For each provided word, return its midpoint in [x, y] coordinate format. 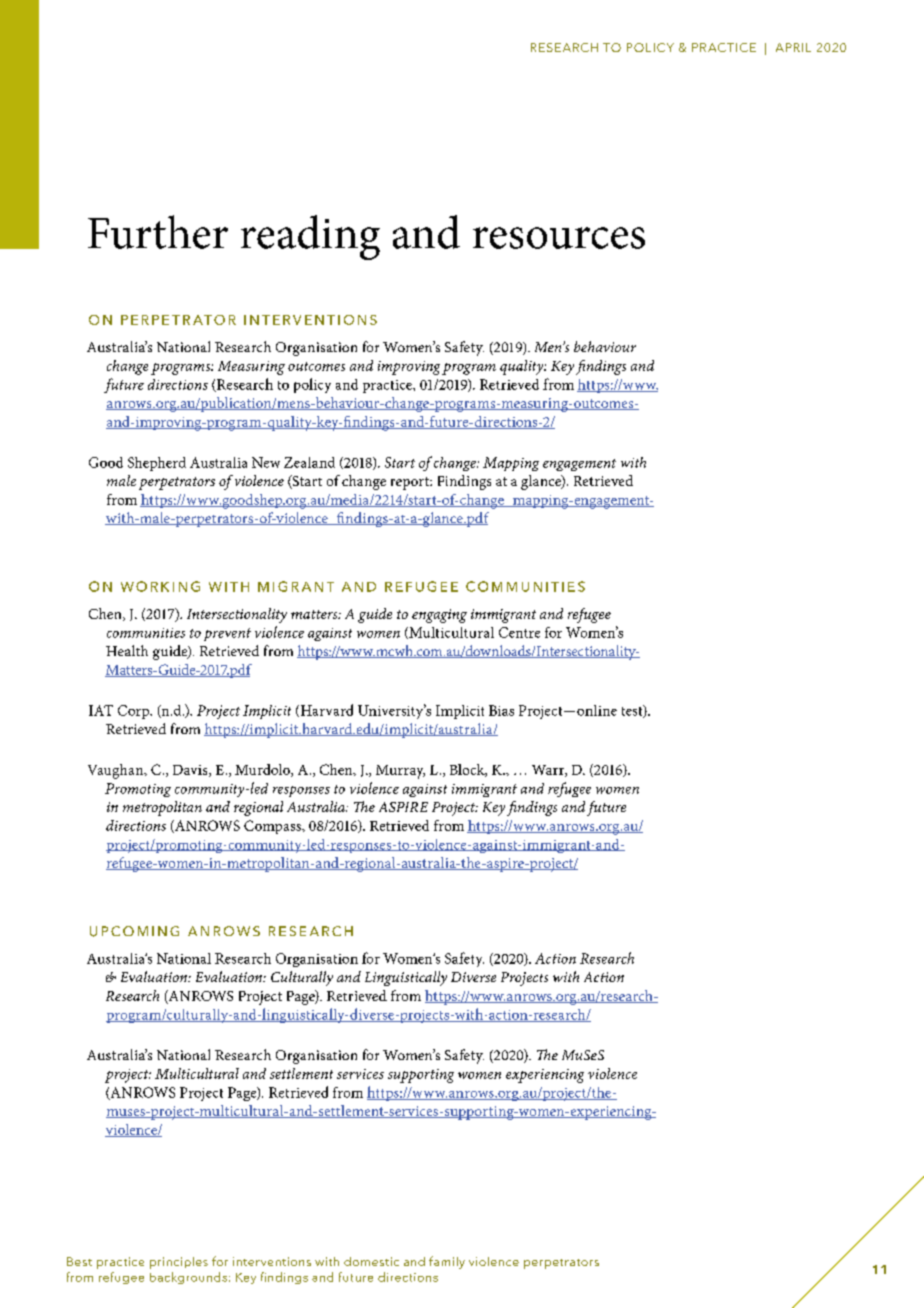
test [633, 711]
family [447, 1262]
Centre [519, 632]
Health [127, 650]
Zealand [309, 462]
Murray [400, 772]
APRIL [793, 47]
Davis [191, 771]
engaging [439, 616]
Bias [501, 710]
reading [310, 237]
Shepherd [157, 464]
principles [179, 1263]
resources [559, 238]
